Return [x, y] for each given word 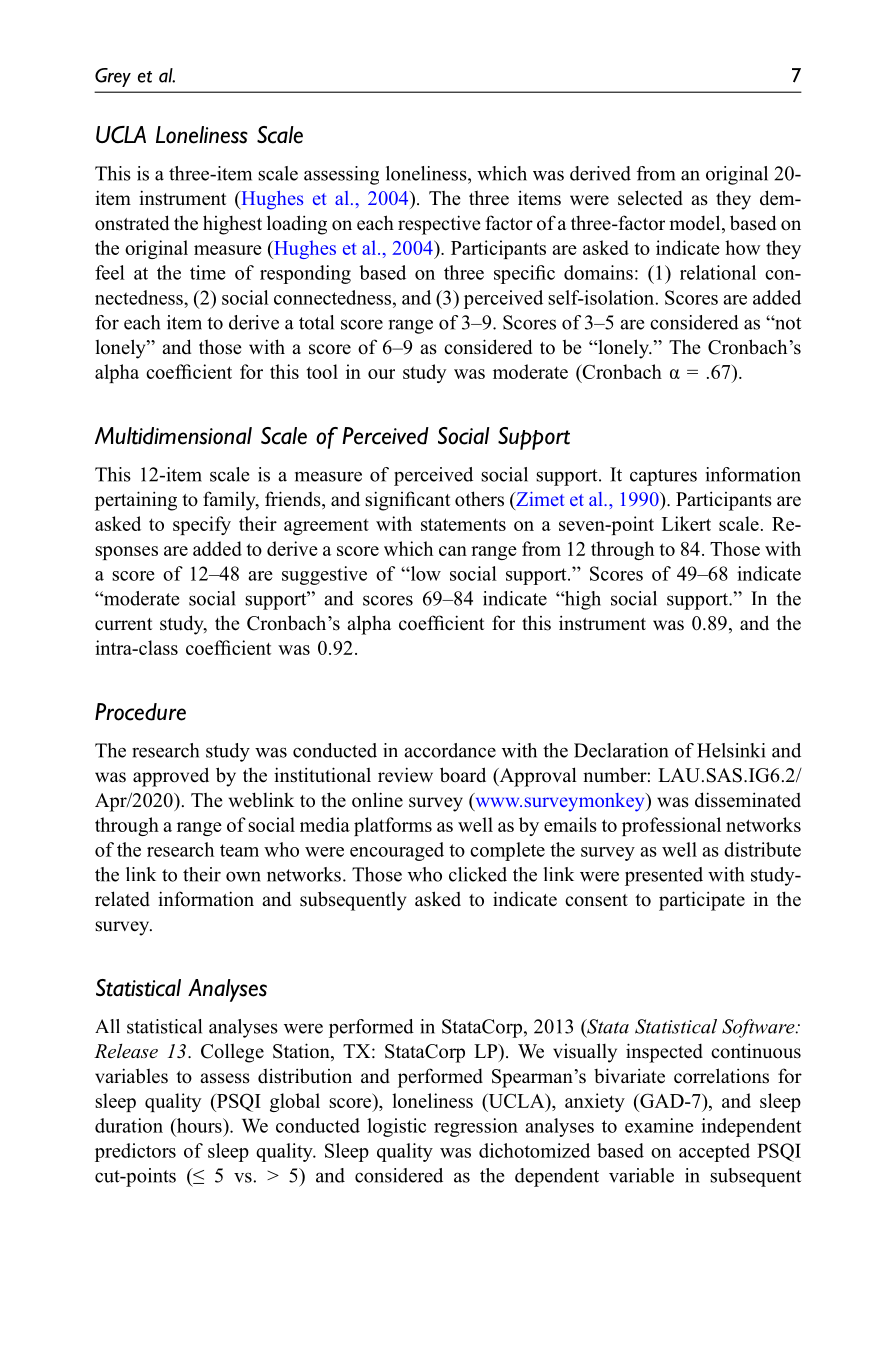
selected [650, 198]
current [123, 624]
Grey [113, 77]
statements [463, 524]
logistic [396, 1127]
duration [129, 1125]
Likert [686, 523]
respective [439, 225]
